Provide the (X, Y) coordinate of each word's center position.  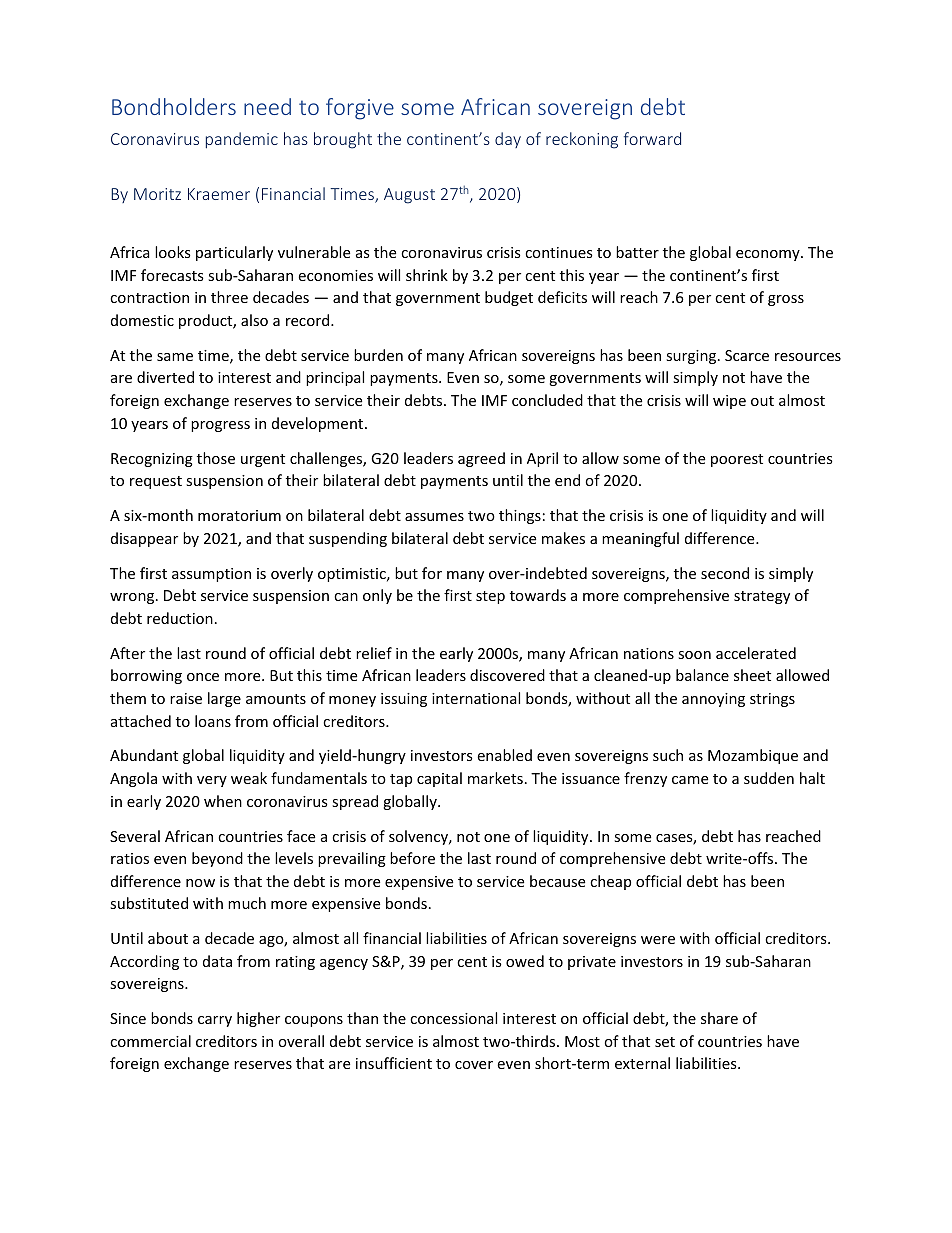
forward (652, 138)
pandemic (242, 140)
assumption (211, 575)
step (490, 597)
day (508, 140)
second (725, 573)
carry (215, 1021)
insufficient (394, 1063)
